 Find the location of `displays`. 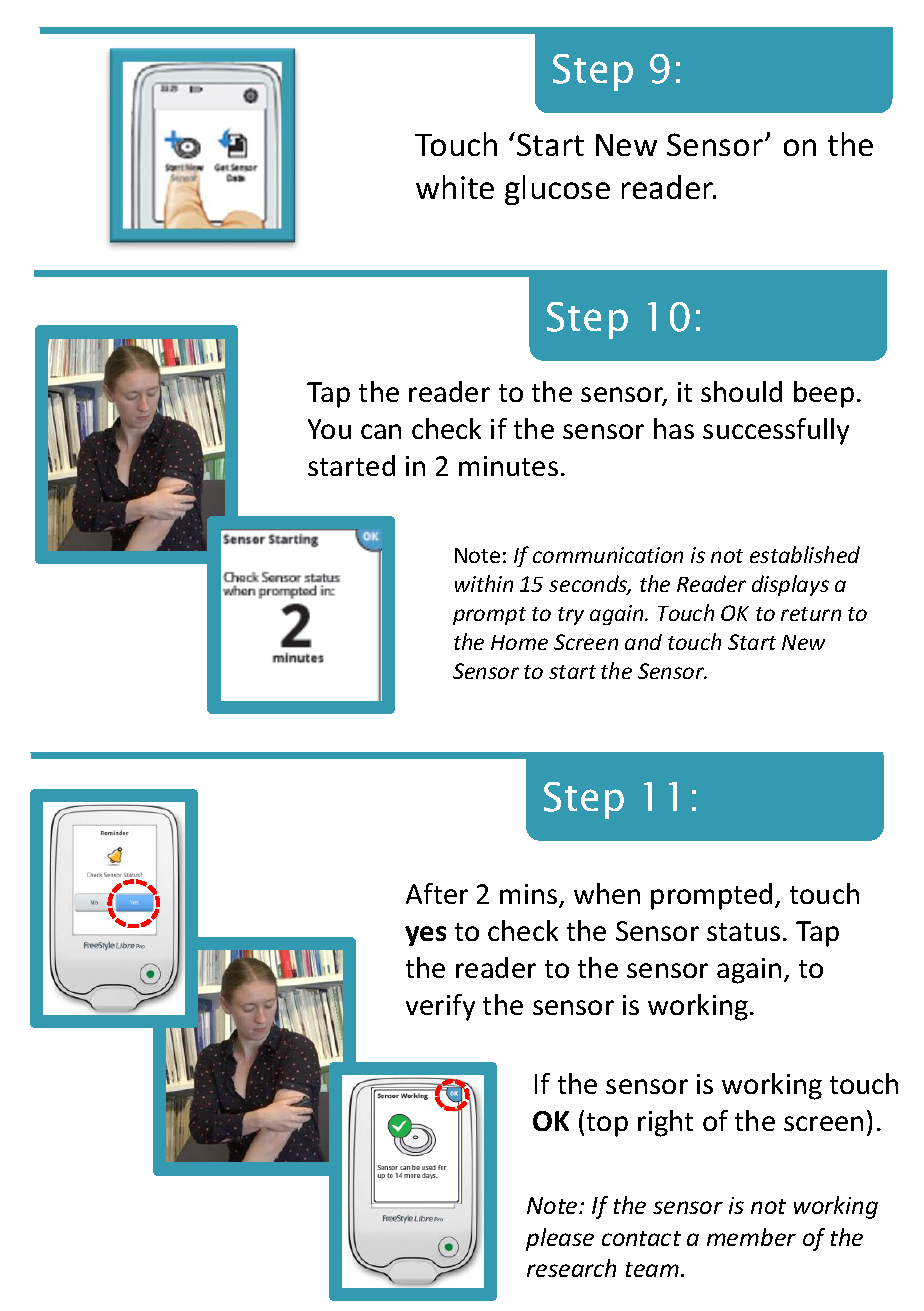

displays is located at coordinates (790, 585).
